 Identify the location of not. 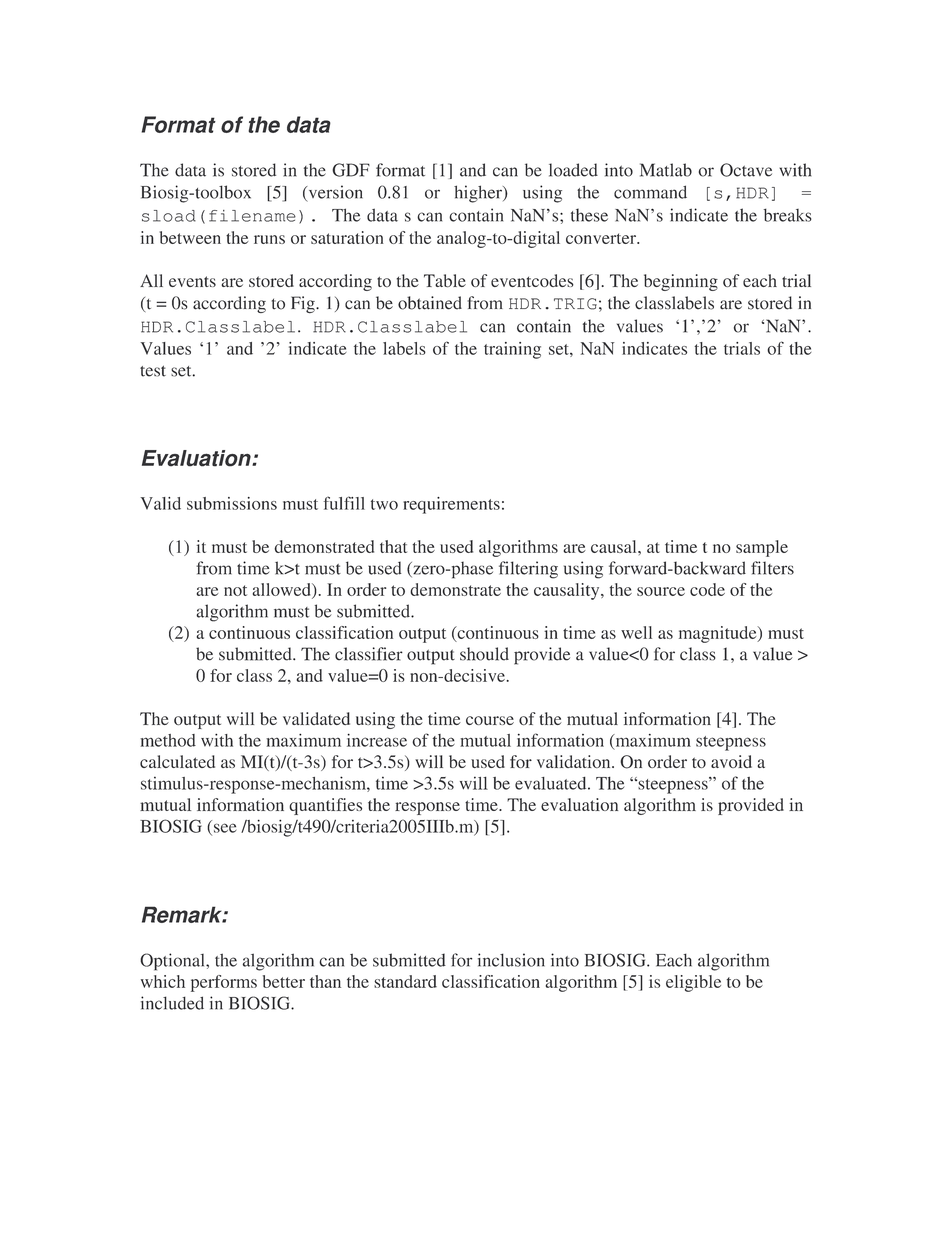
(235, 590).
